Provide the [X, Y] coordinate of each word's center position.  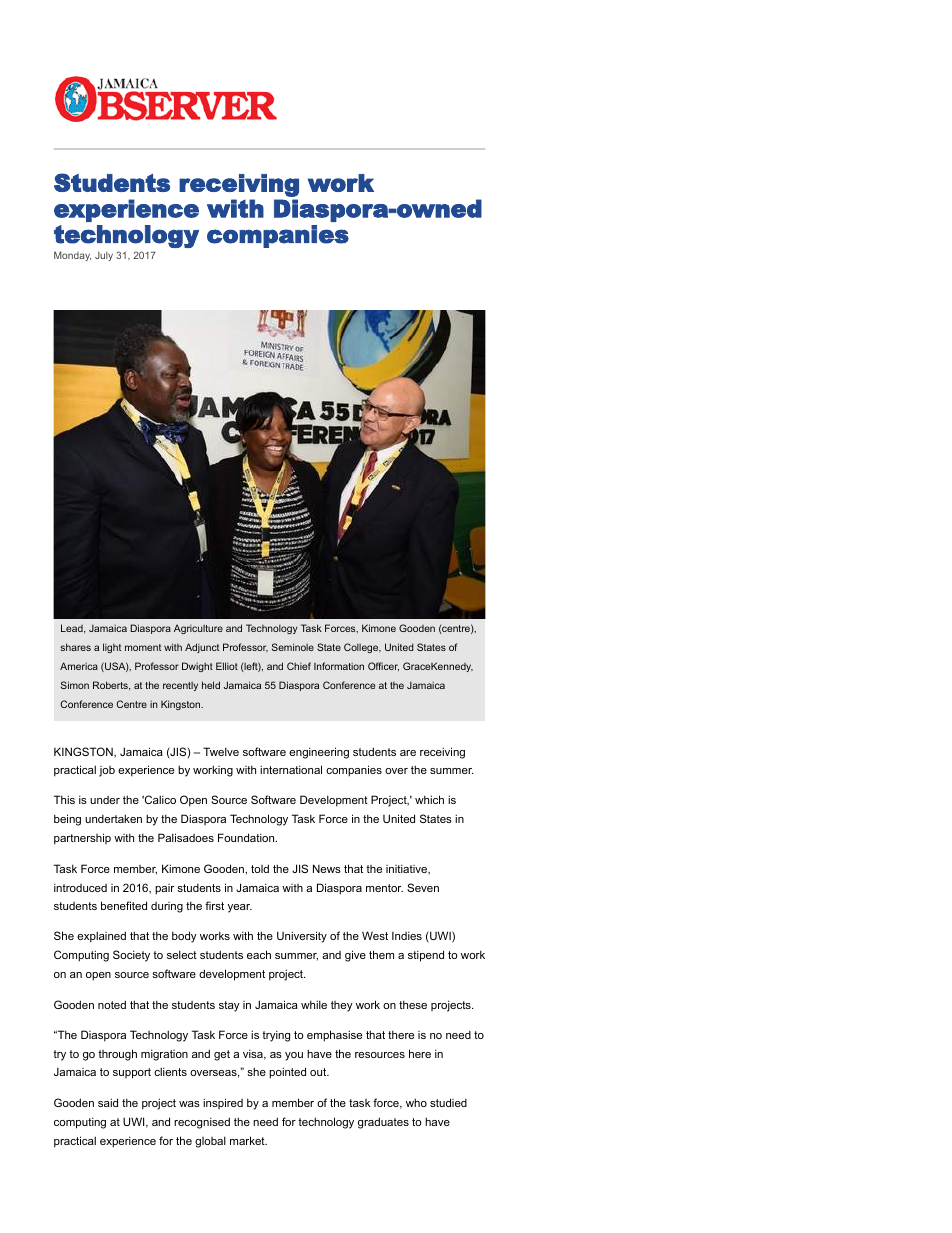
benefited [124, 905]
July [104, 256]
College [362, 648]
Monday [72, 256]
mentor [384, 888]
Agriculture [198, 629]
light [112, 648]
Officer [383, 666]
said [108, 1102]
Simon [75, 685]
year [240, 908]
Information [339, 666]
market [248, 1140]
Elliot [227, 666]
